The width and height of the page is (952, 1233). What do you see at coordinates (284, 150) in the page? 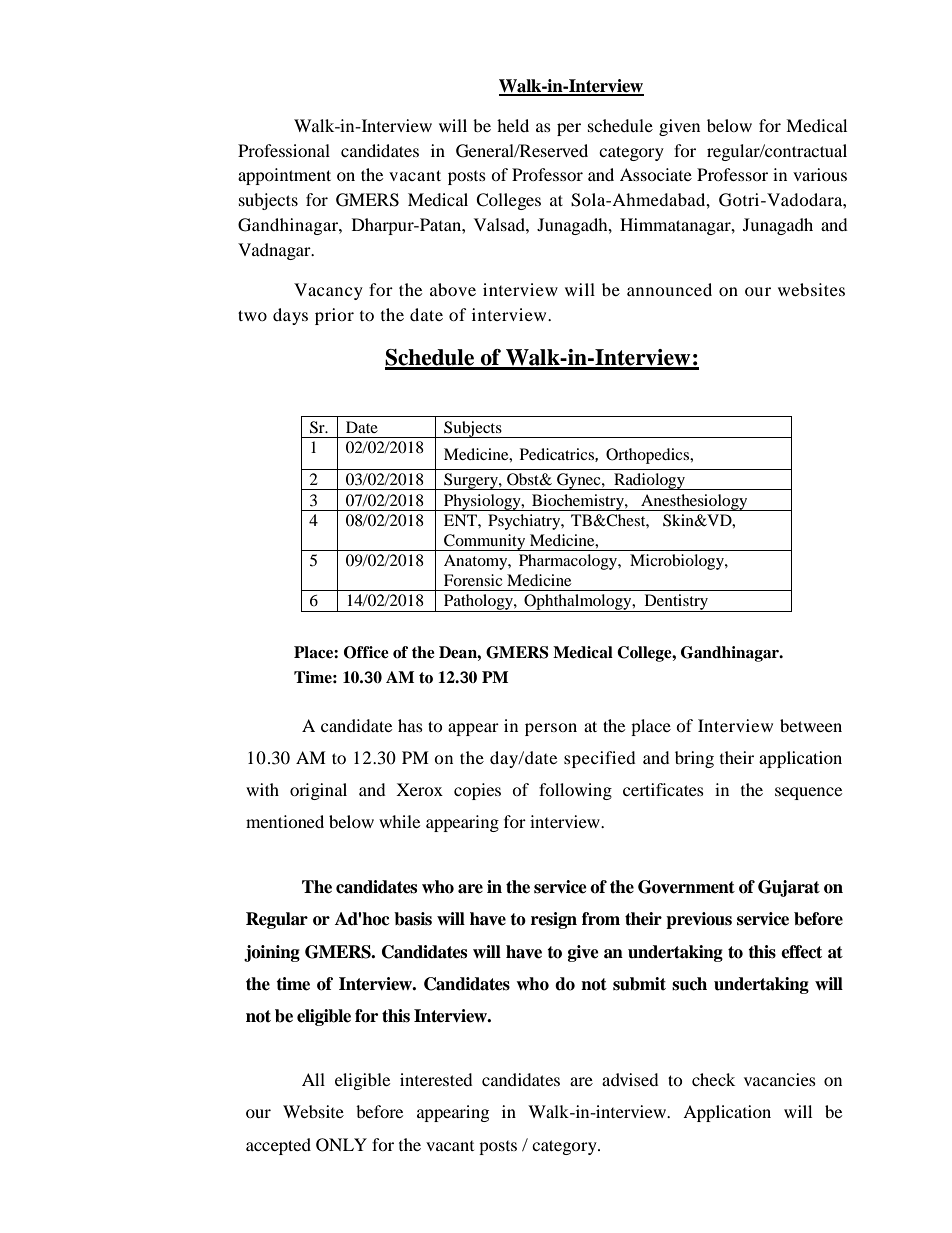
I see `Professional` at bounding box center [284, 150].
